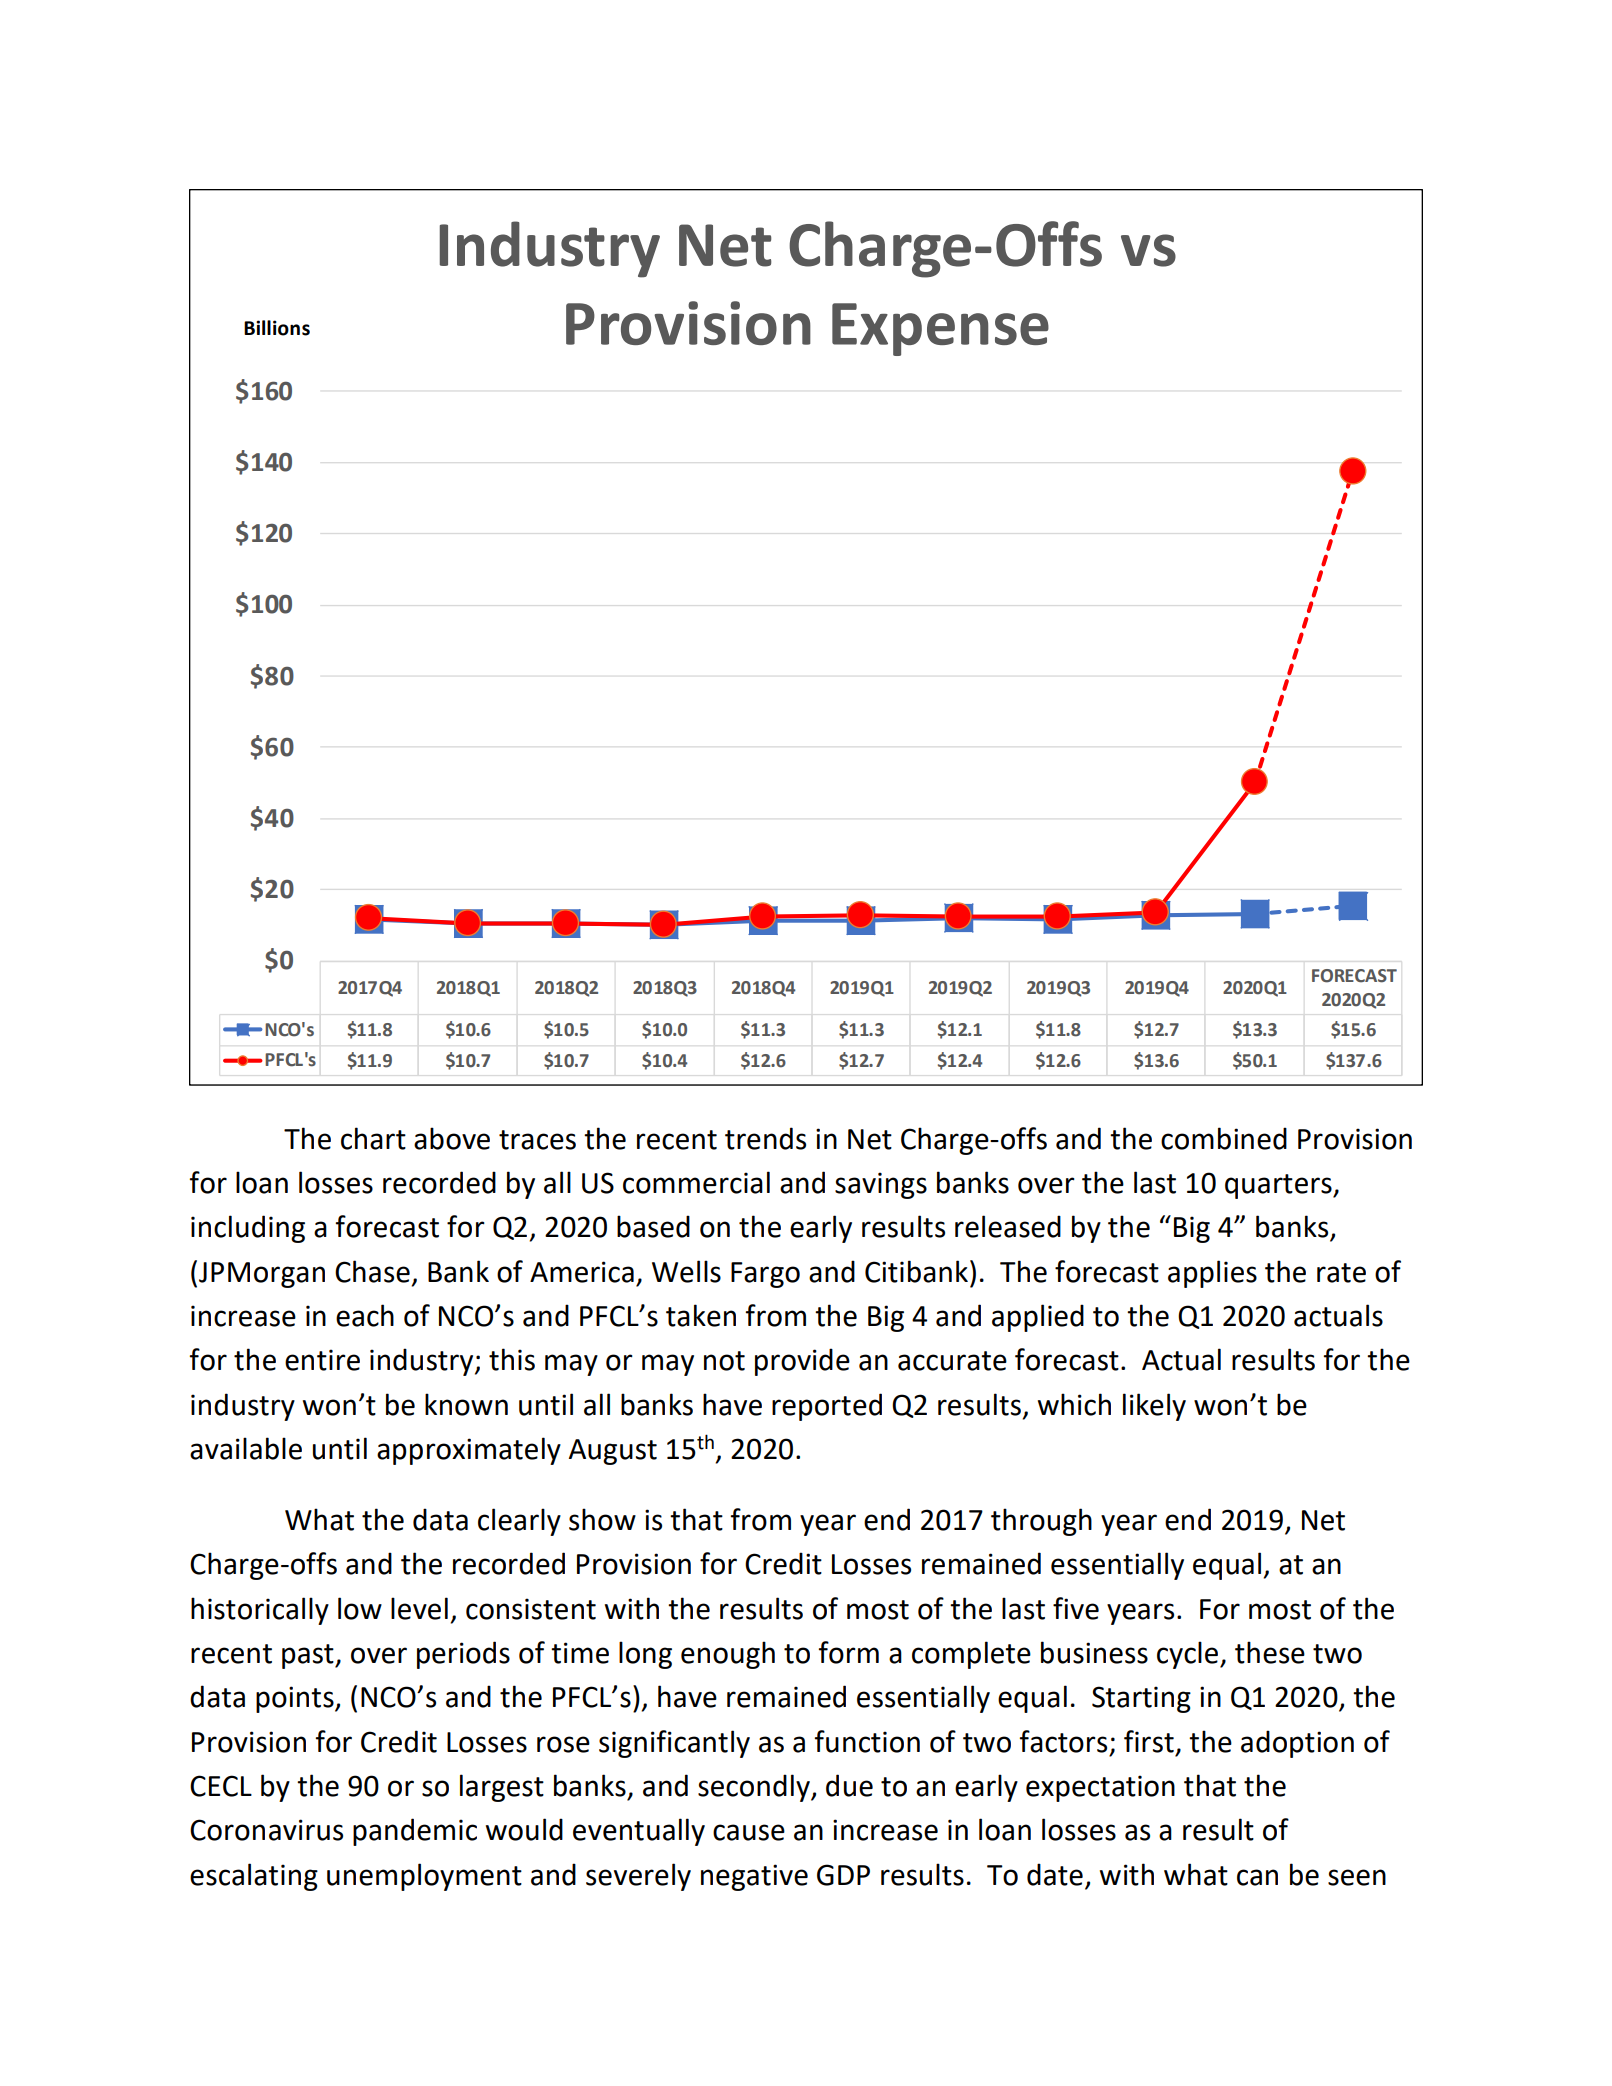  Describe the element at coordinates (1270, 1652) in the screenshot. I see `these` at that location.
